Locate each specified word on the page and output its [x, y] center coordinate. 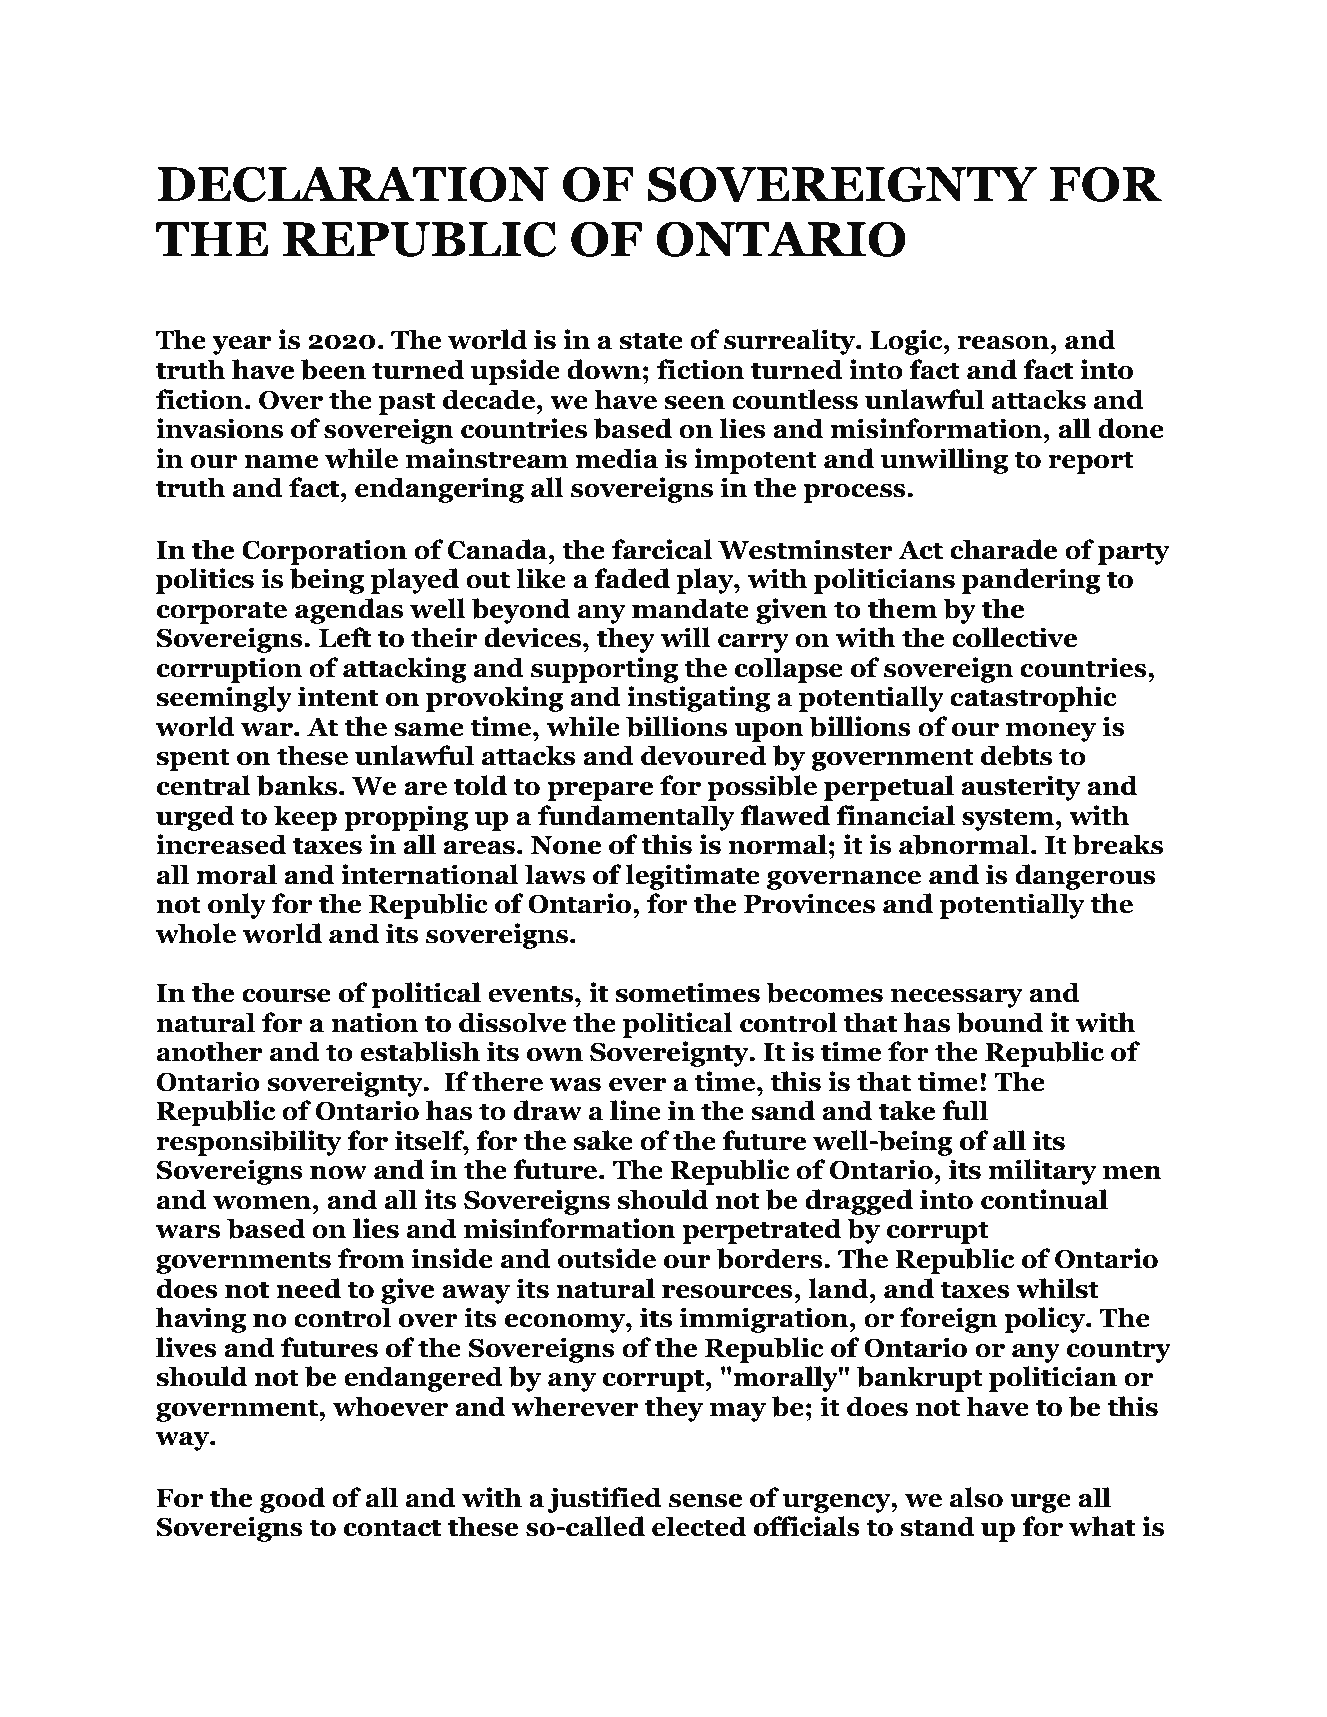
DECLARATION [353, 184]
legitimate [692, 877]
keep [305, 818]
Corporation [324, 552]
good [292, 1500]
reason [1003, 343]
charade [1004, 549]
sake [603, 1140]
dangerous [1085, 877]
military [1042, 1172]
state [651, 341]
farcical [662, 549]
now [338, 1173]
